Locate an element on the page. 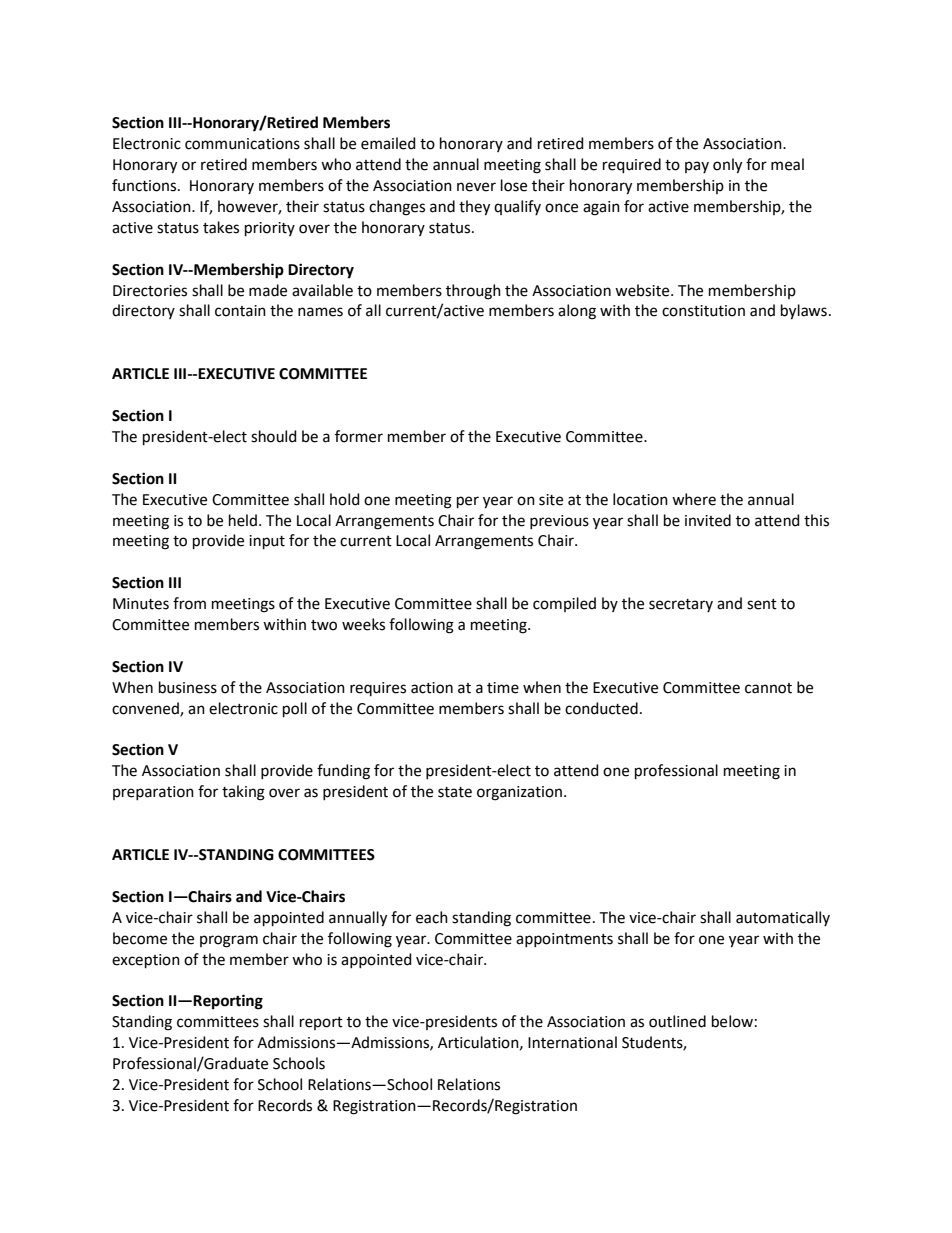 This page has height=1233, width=952. contain is located at coordinates (240, 311).
